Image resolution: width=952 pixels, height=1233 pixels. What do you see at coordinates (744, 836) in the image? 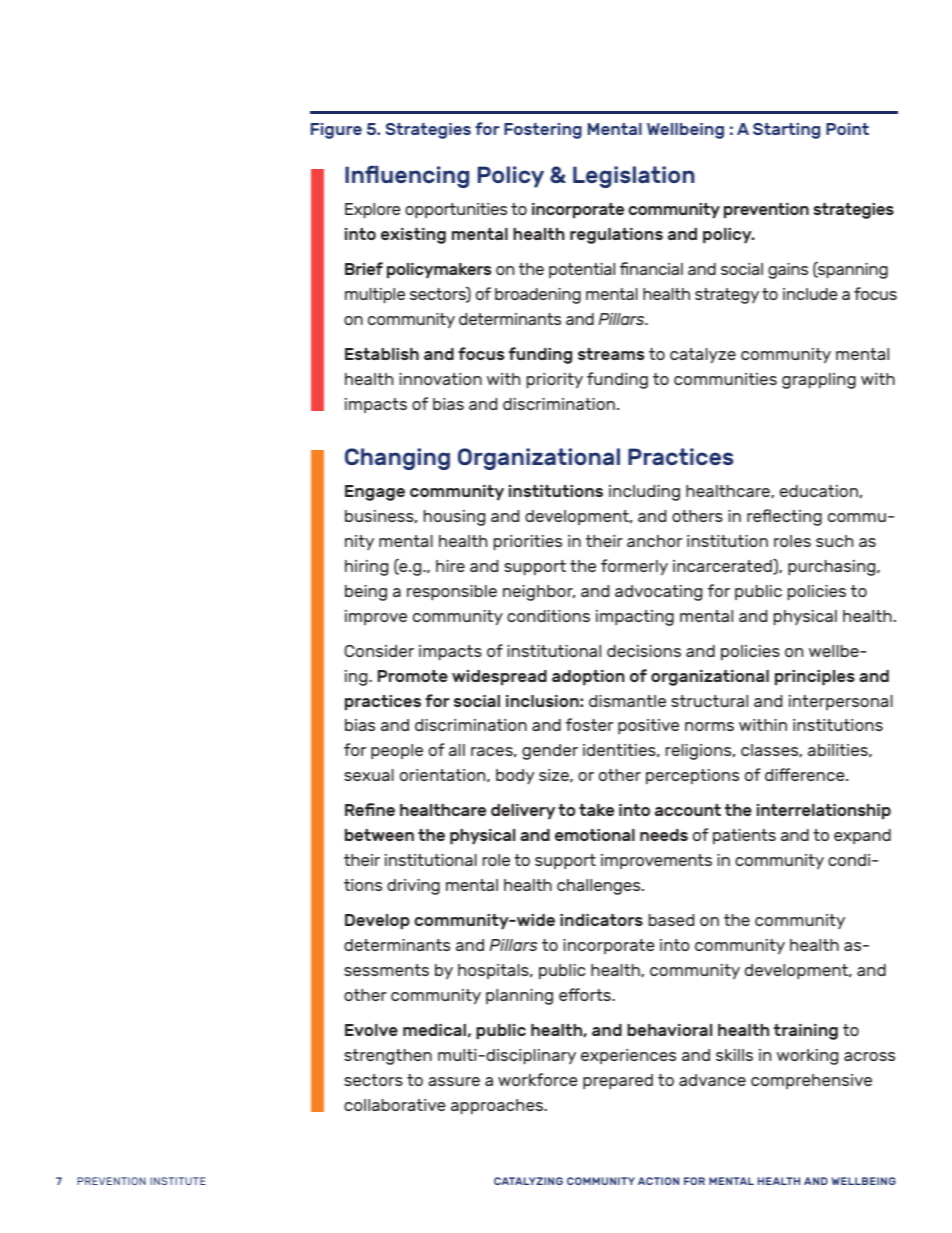
I see `patients` at bounding box center [744, 836].
